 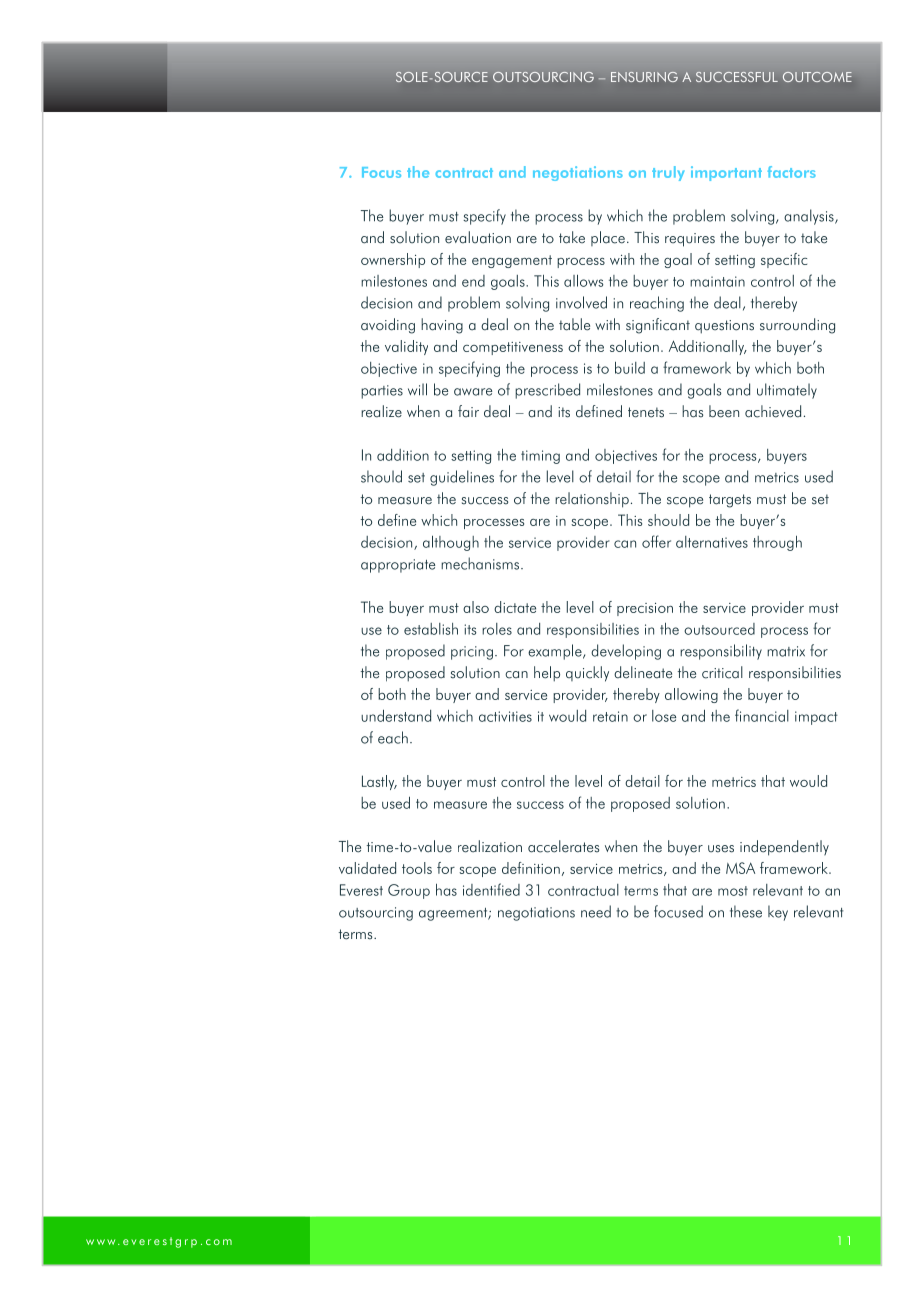 What do you see at coordinates (608, 238) in the image?
I see `place` at bounding box center [608, 238].
